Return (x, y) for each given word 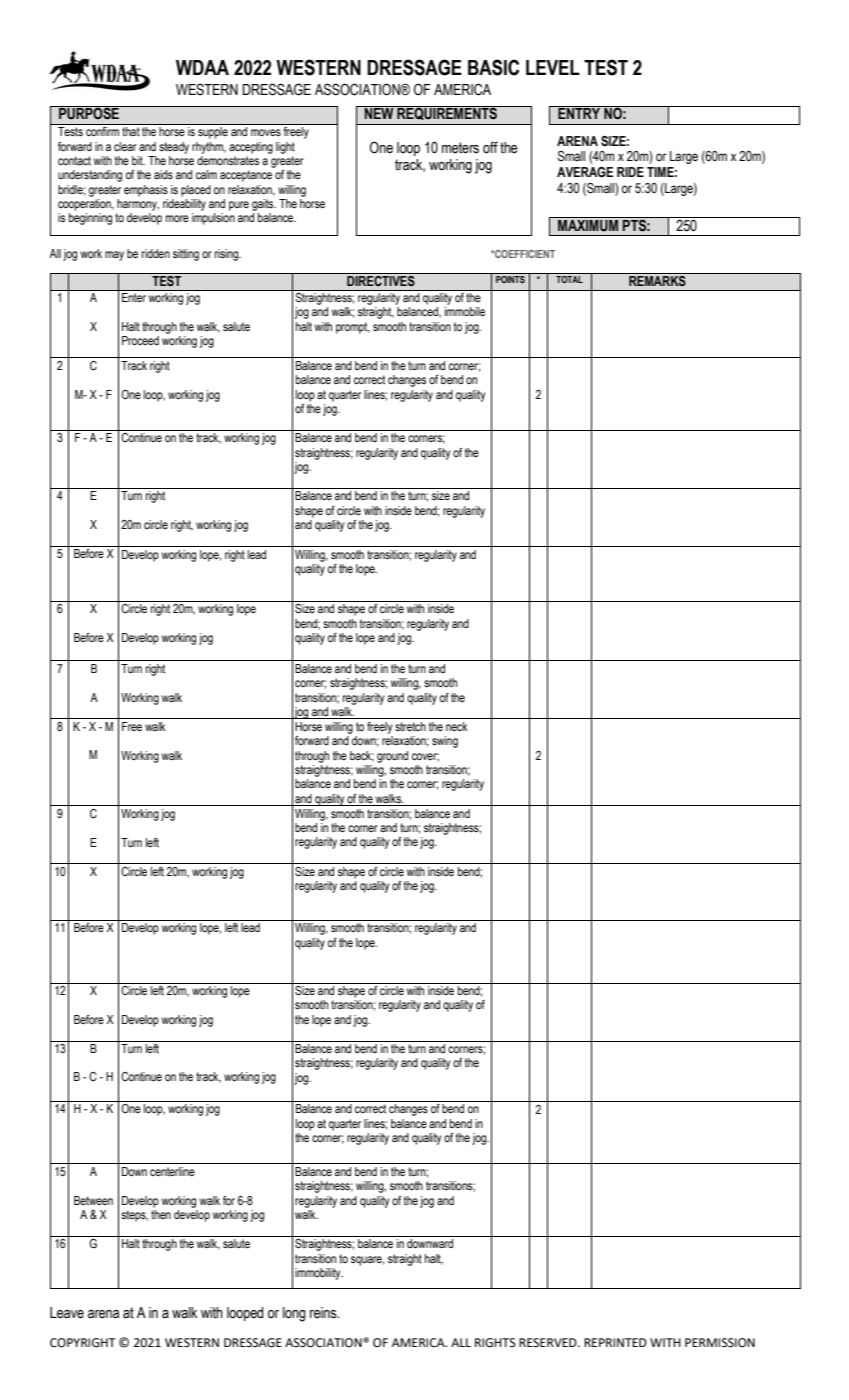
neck (457, 726)
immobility (319, 1274)
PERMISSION (720, 1343)
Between (93, 1200)
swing (445, 742)
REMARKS (657, 280)
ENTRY (579, 112)
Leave (67, 1313)
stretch (410, 726)
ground (392, 757)
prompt (353, 328)
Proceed (140, 340)
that (131, 131)
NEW (379, 112)
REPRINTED (615, 1342)
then (161, 1214)
